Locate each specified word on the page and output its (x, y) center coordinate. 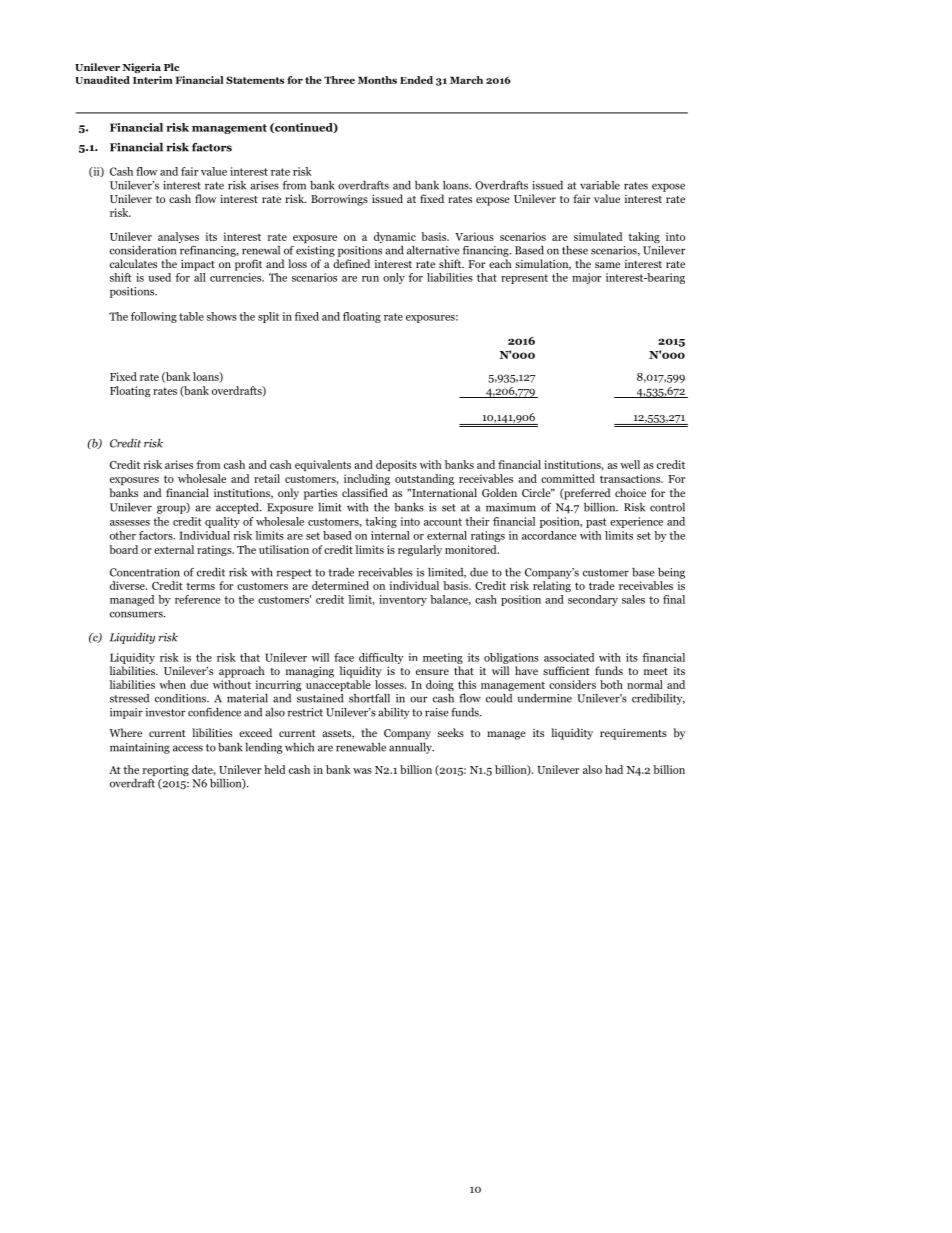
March (466, 80)
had (614, 769)
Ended (416, 80)
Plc (171, 67)
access (188, 748)
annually (411, 748)
